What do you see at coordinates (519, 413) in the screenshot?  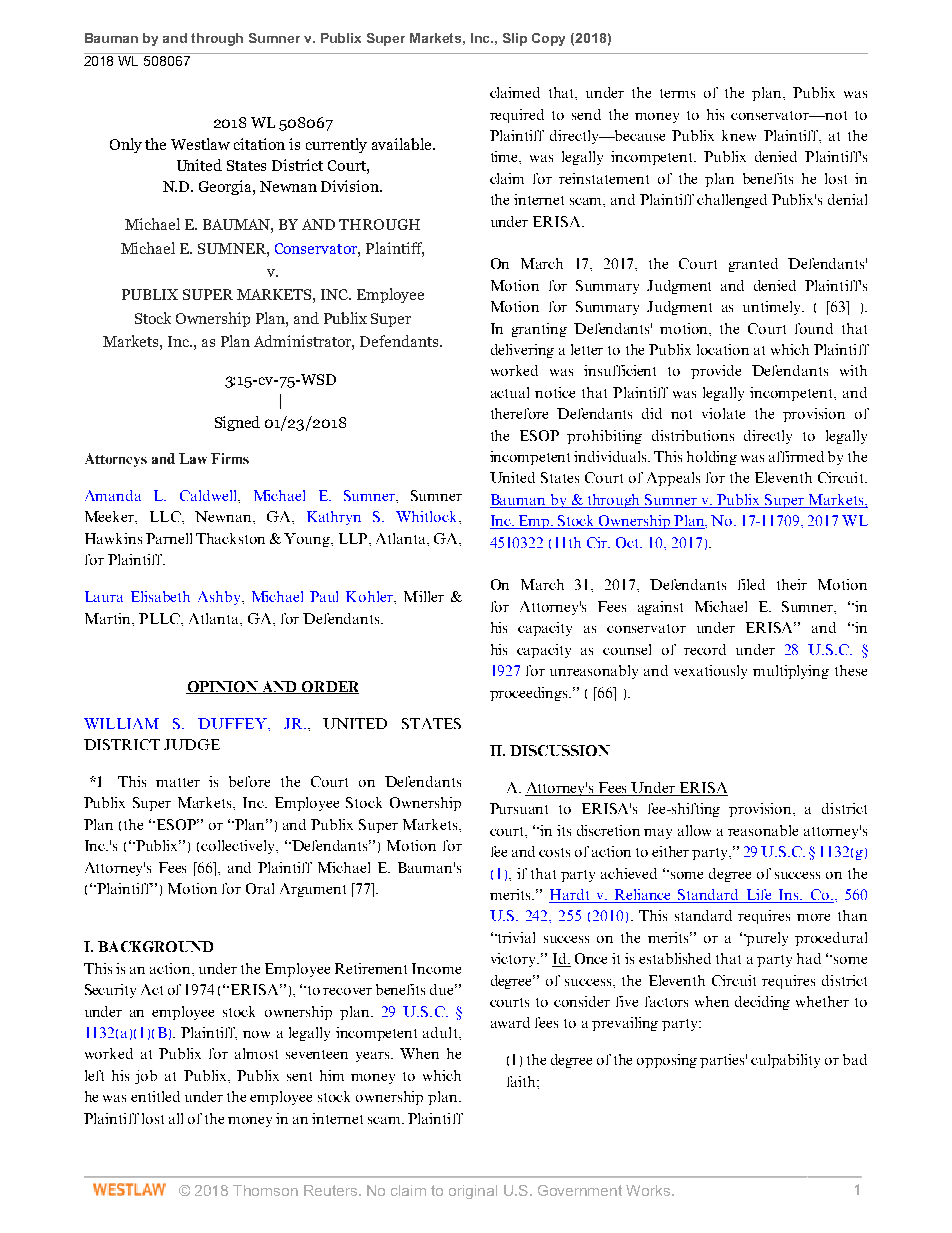 I see `therefore` at bounding box center [519, 413].
